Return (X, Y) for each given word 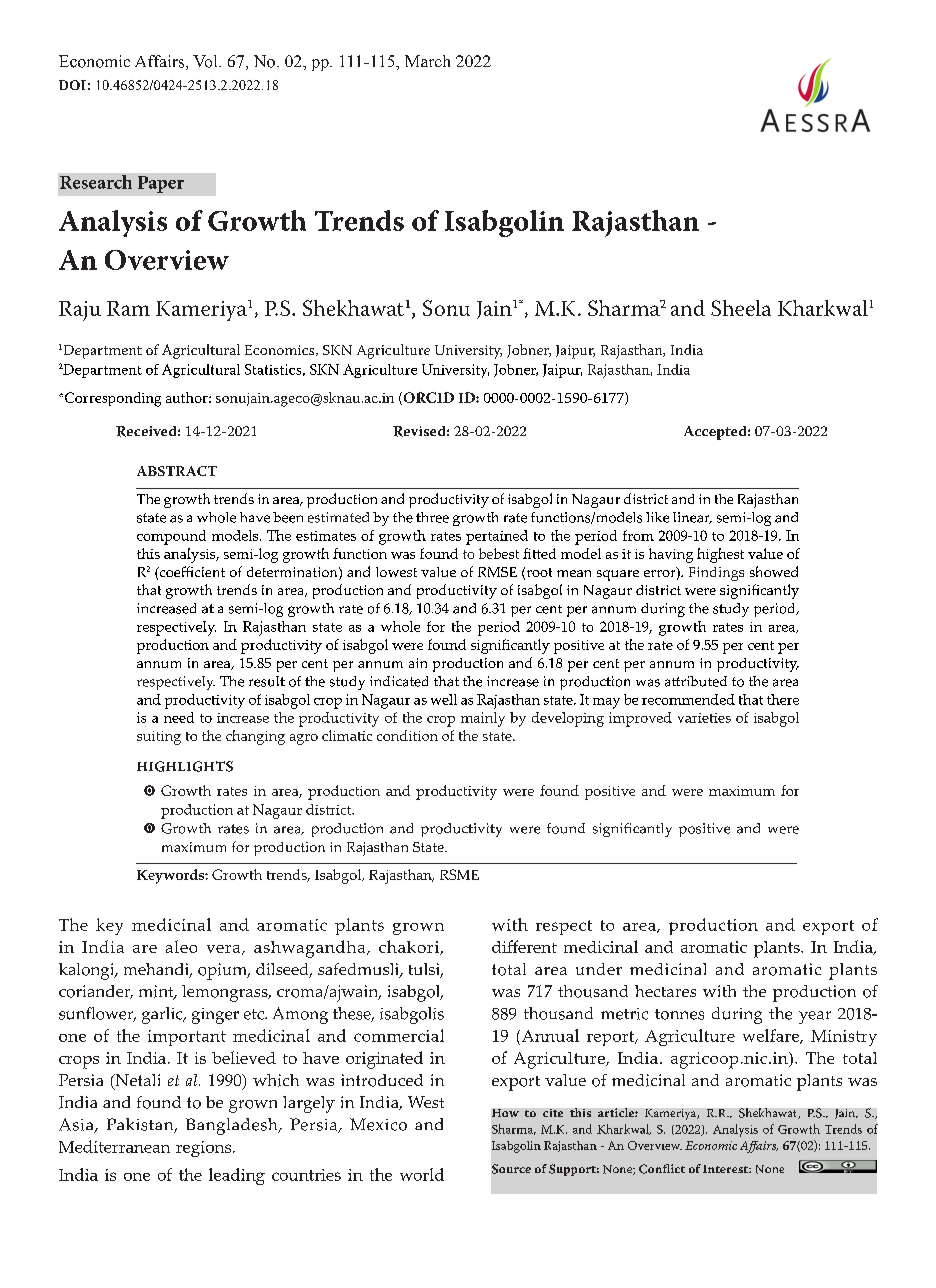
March (427, 61)
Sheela (741, 308)
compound (171, 537)
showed (774, 571)
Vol (206, 61)
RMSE (497, 572)
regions (205, 1149)
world (422, 1174)
